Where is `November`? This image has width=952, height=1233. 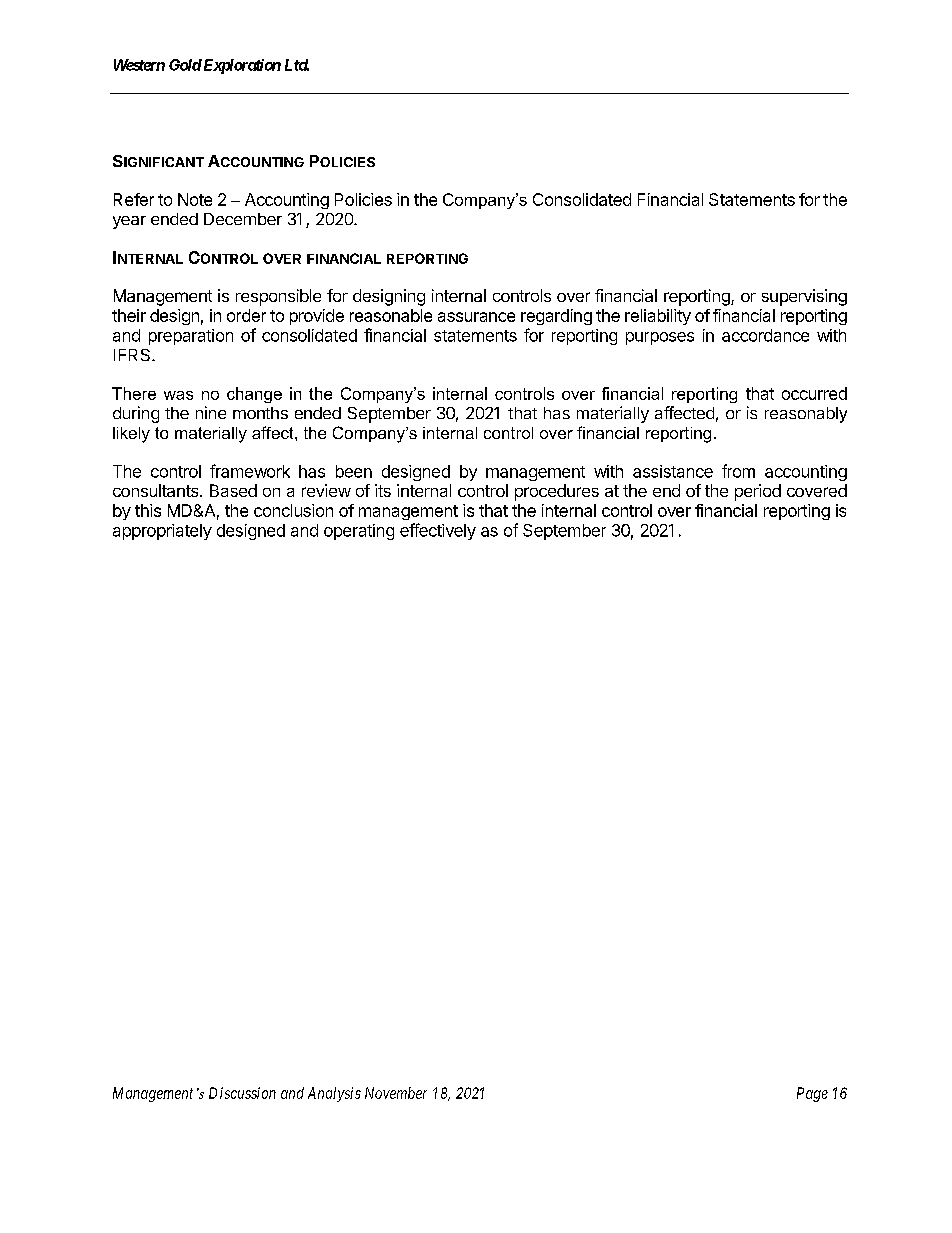 November is located at coordinates (396, 1093).
